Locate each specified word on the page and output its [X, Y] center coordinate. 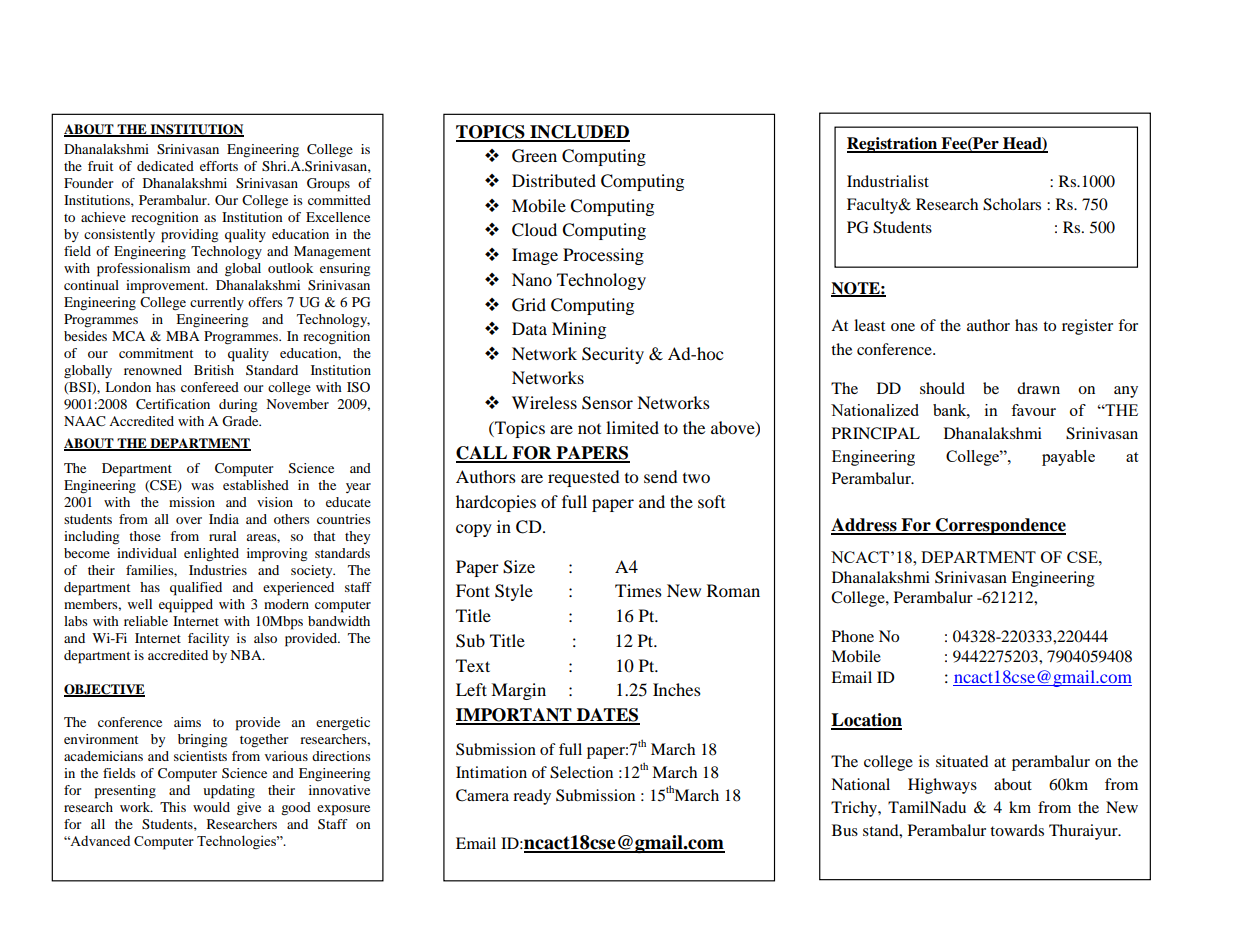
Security [613, 355]
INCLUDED [579, 133]
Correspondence [1000, 526]
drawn [1038, 388]
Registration [893, 145]
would [211, 807]
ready [532, 797]
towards [1017, 830]
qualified [196, 589]
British [214, 370]
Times [638, 590]
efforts [219, 166]
